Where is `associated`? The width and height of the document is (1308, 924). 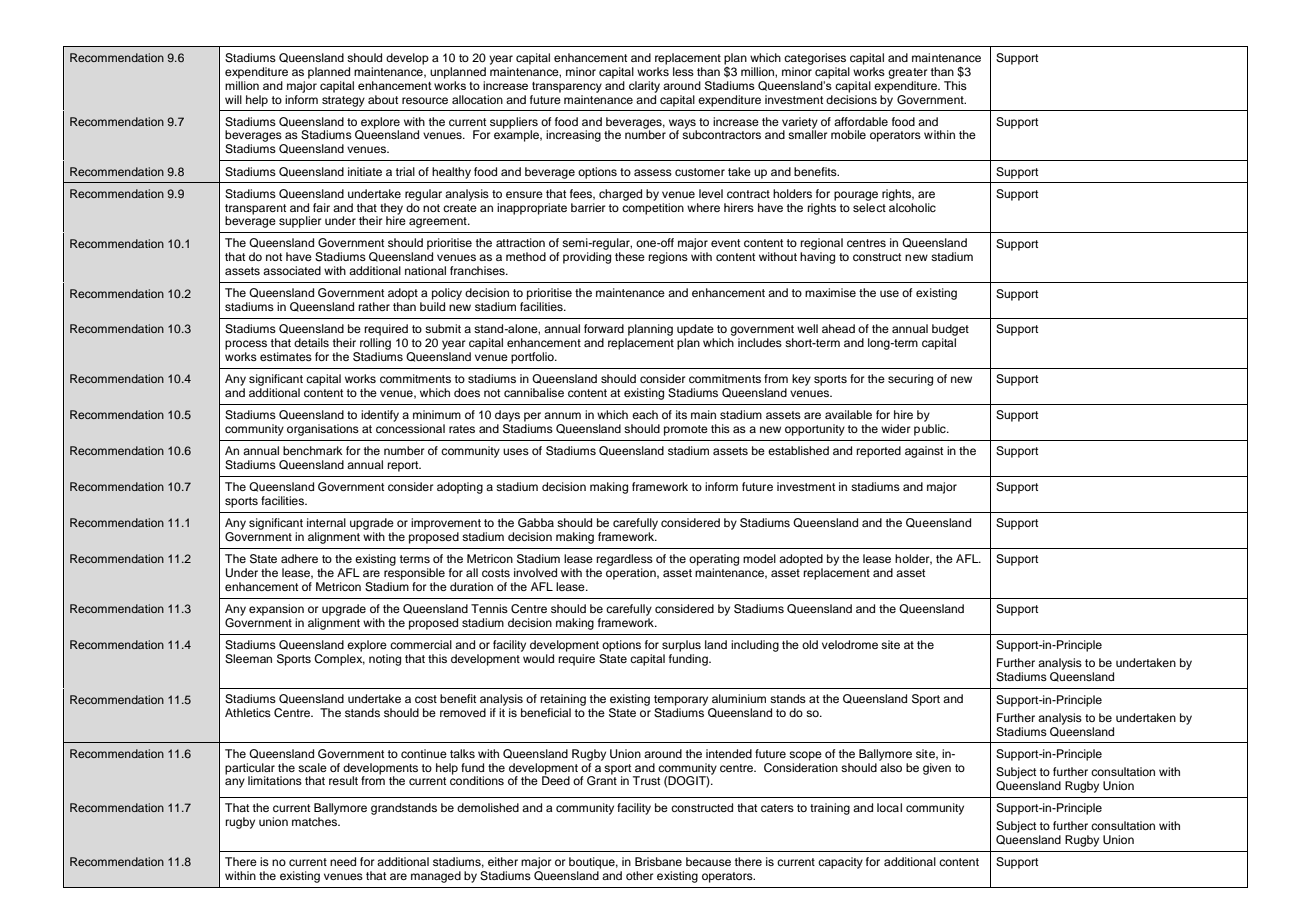 associated is located at coordinates (292, 270).
